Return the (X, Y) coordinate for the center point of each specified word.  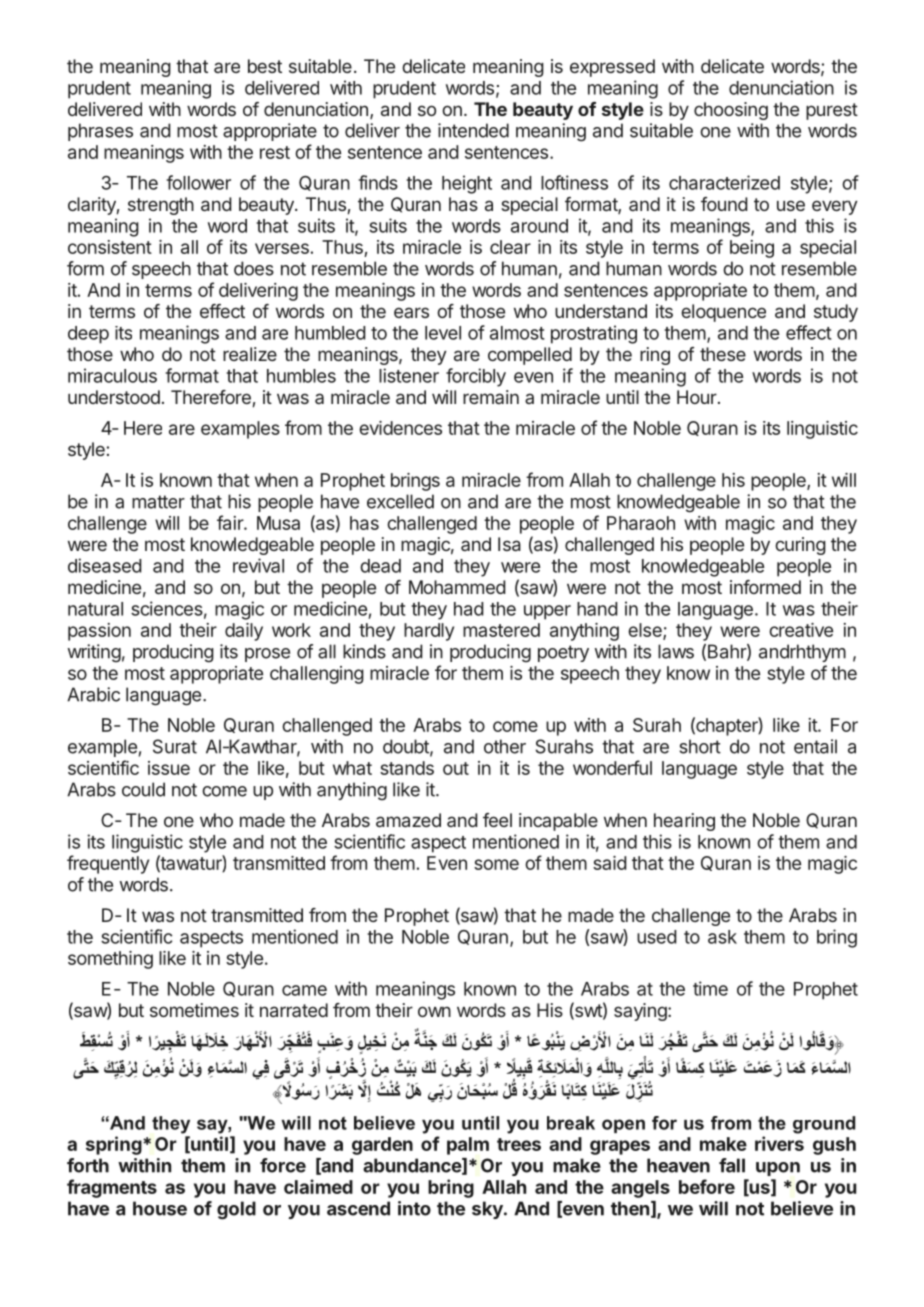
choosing (731, 111)
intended (473, 130)
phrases (100, 132)
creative (801, 630)
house (160, 1208)
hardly (429, 632)
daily (244, 632)
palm (468, 1146)
